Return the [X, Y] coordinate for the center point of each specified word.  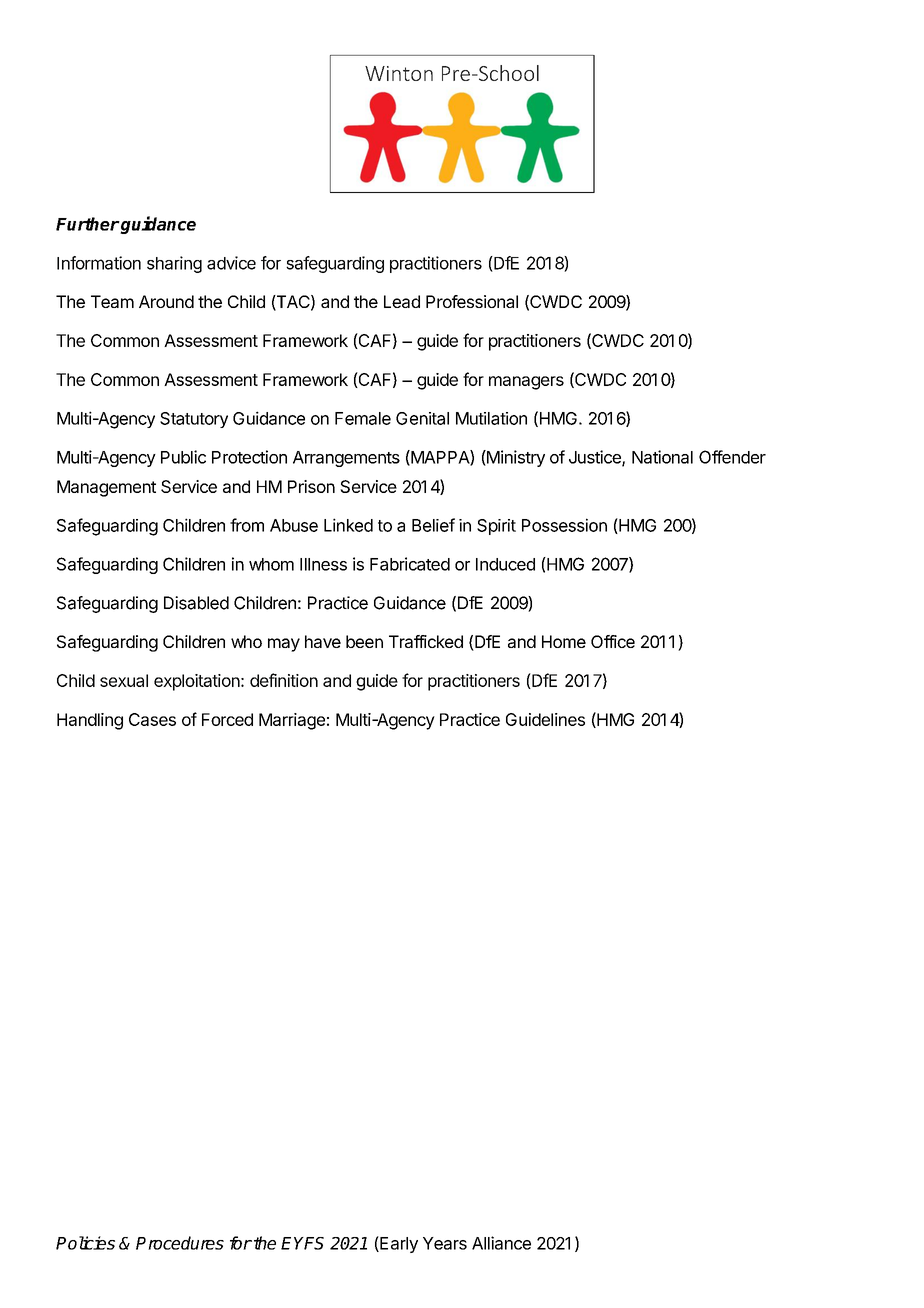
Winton [399, 73]
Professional [472, 301]
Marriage [292, 721]
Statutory [194, 420]
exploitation [197, 682]
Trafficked [426, 641]
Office [613, 641]
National [662, 457]
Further [88, 224]
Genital [422, 418]
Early [398, 1244]
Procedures [180, 1243]
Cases [152, 719]
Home [564, 641]
